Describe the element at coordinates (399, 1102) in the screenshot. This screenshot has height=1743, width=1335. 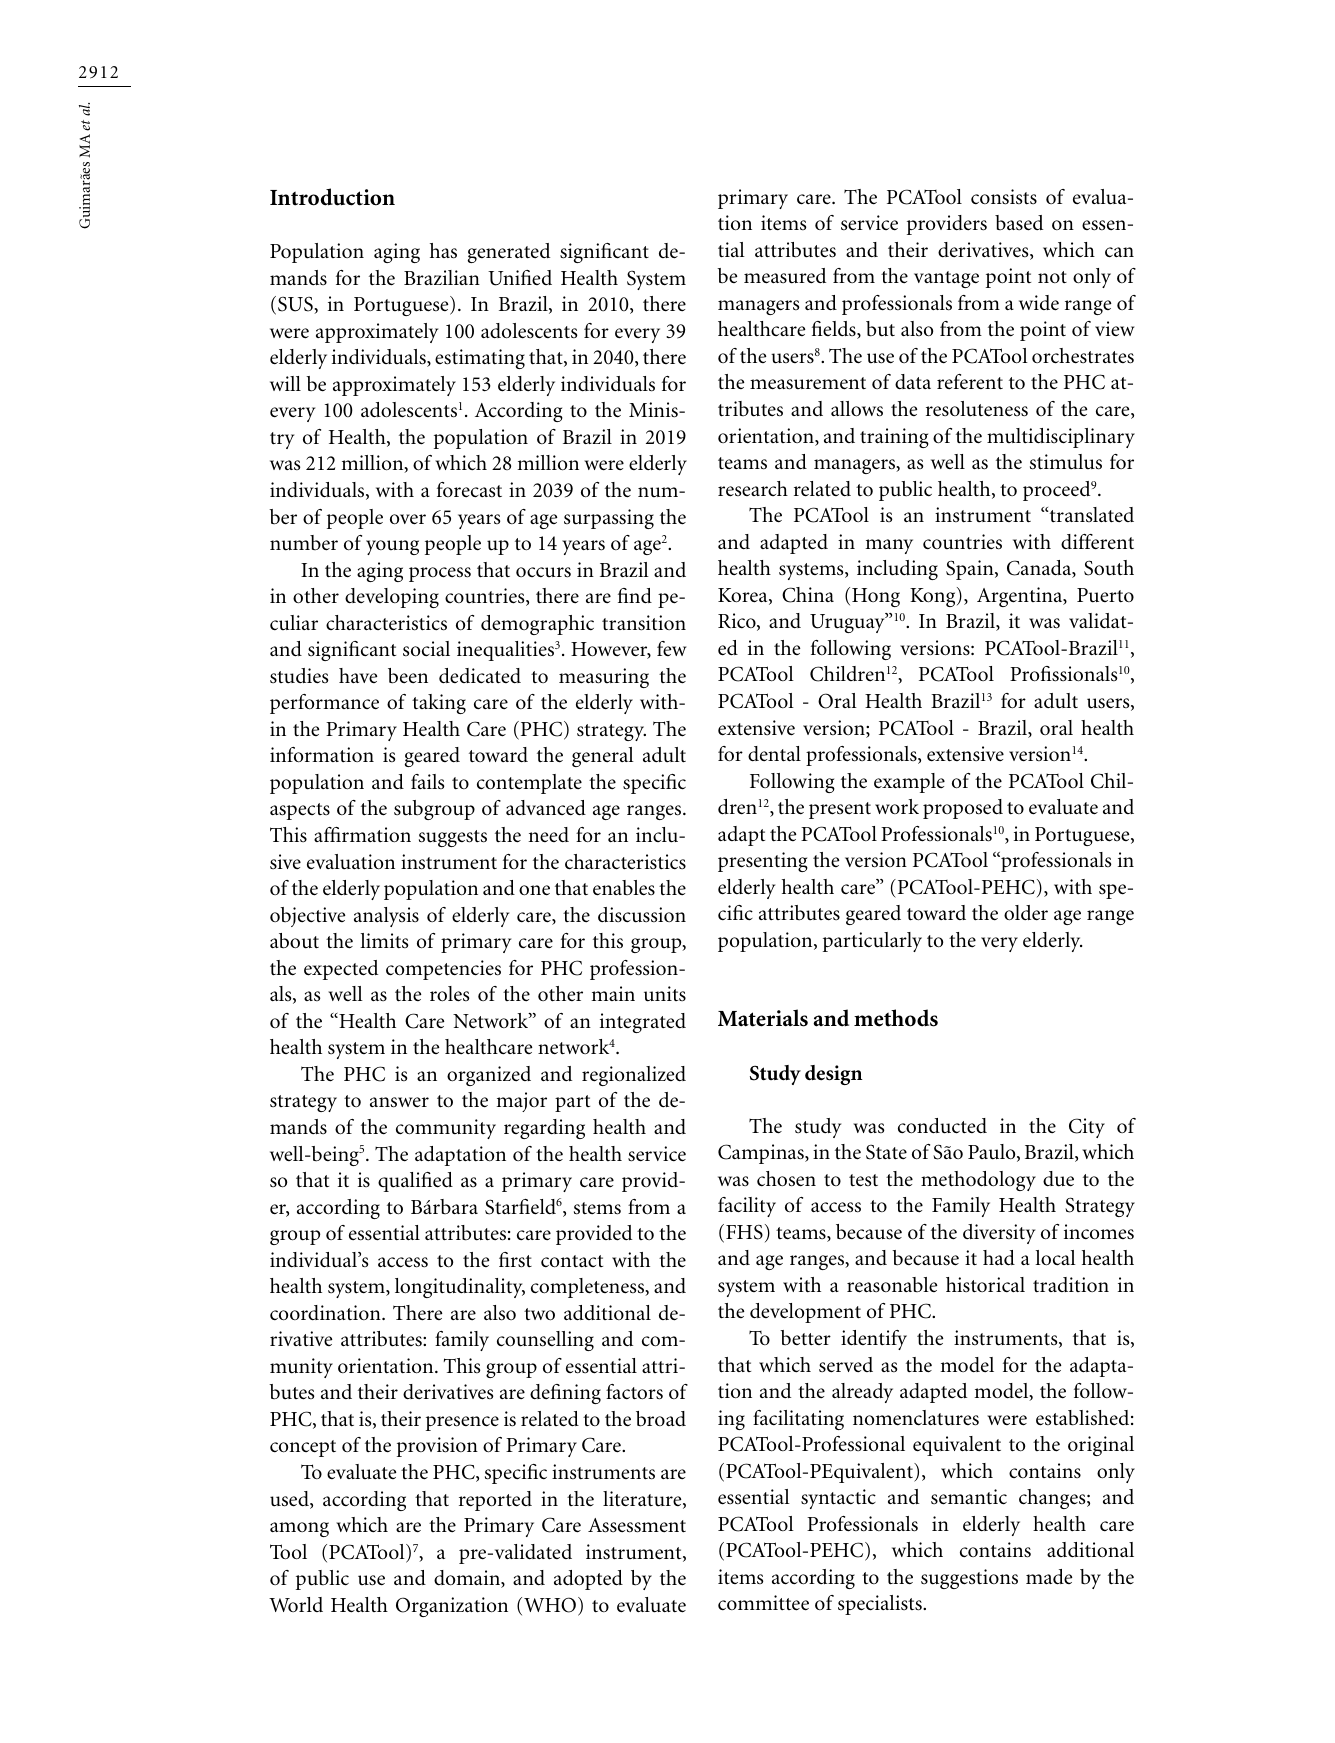
I see `answer` at that location.
